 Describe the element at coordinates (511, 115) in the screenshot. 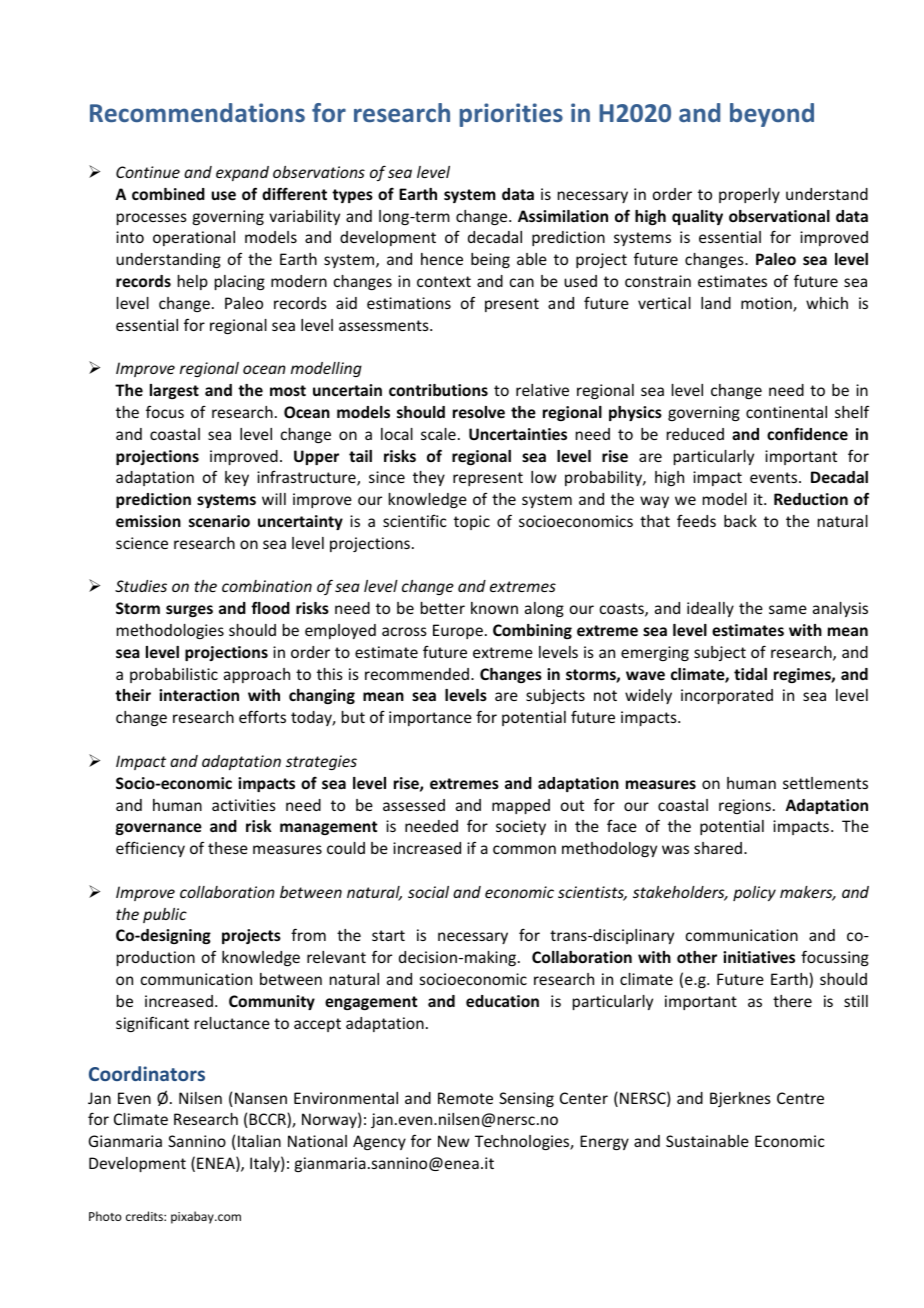

I see `priorities` at that location.
